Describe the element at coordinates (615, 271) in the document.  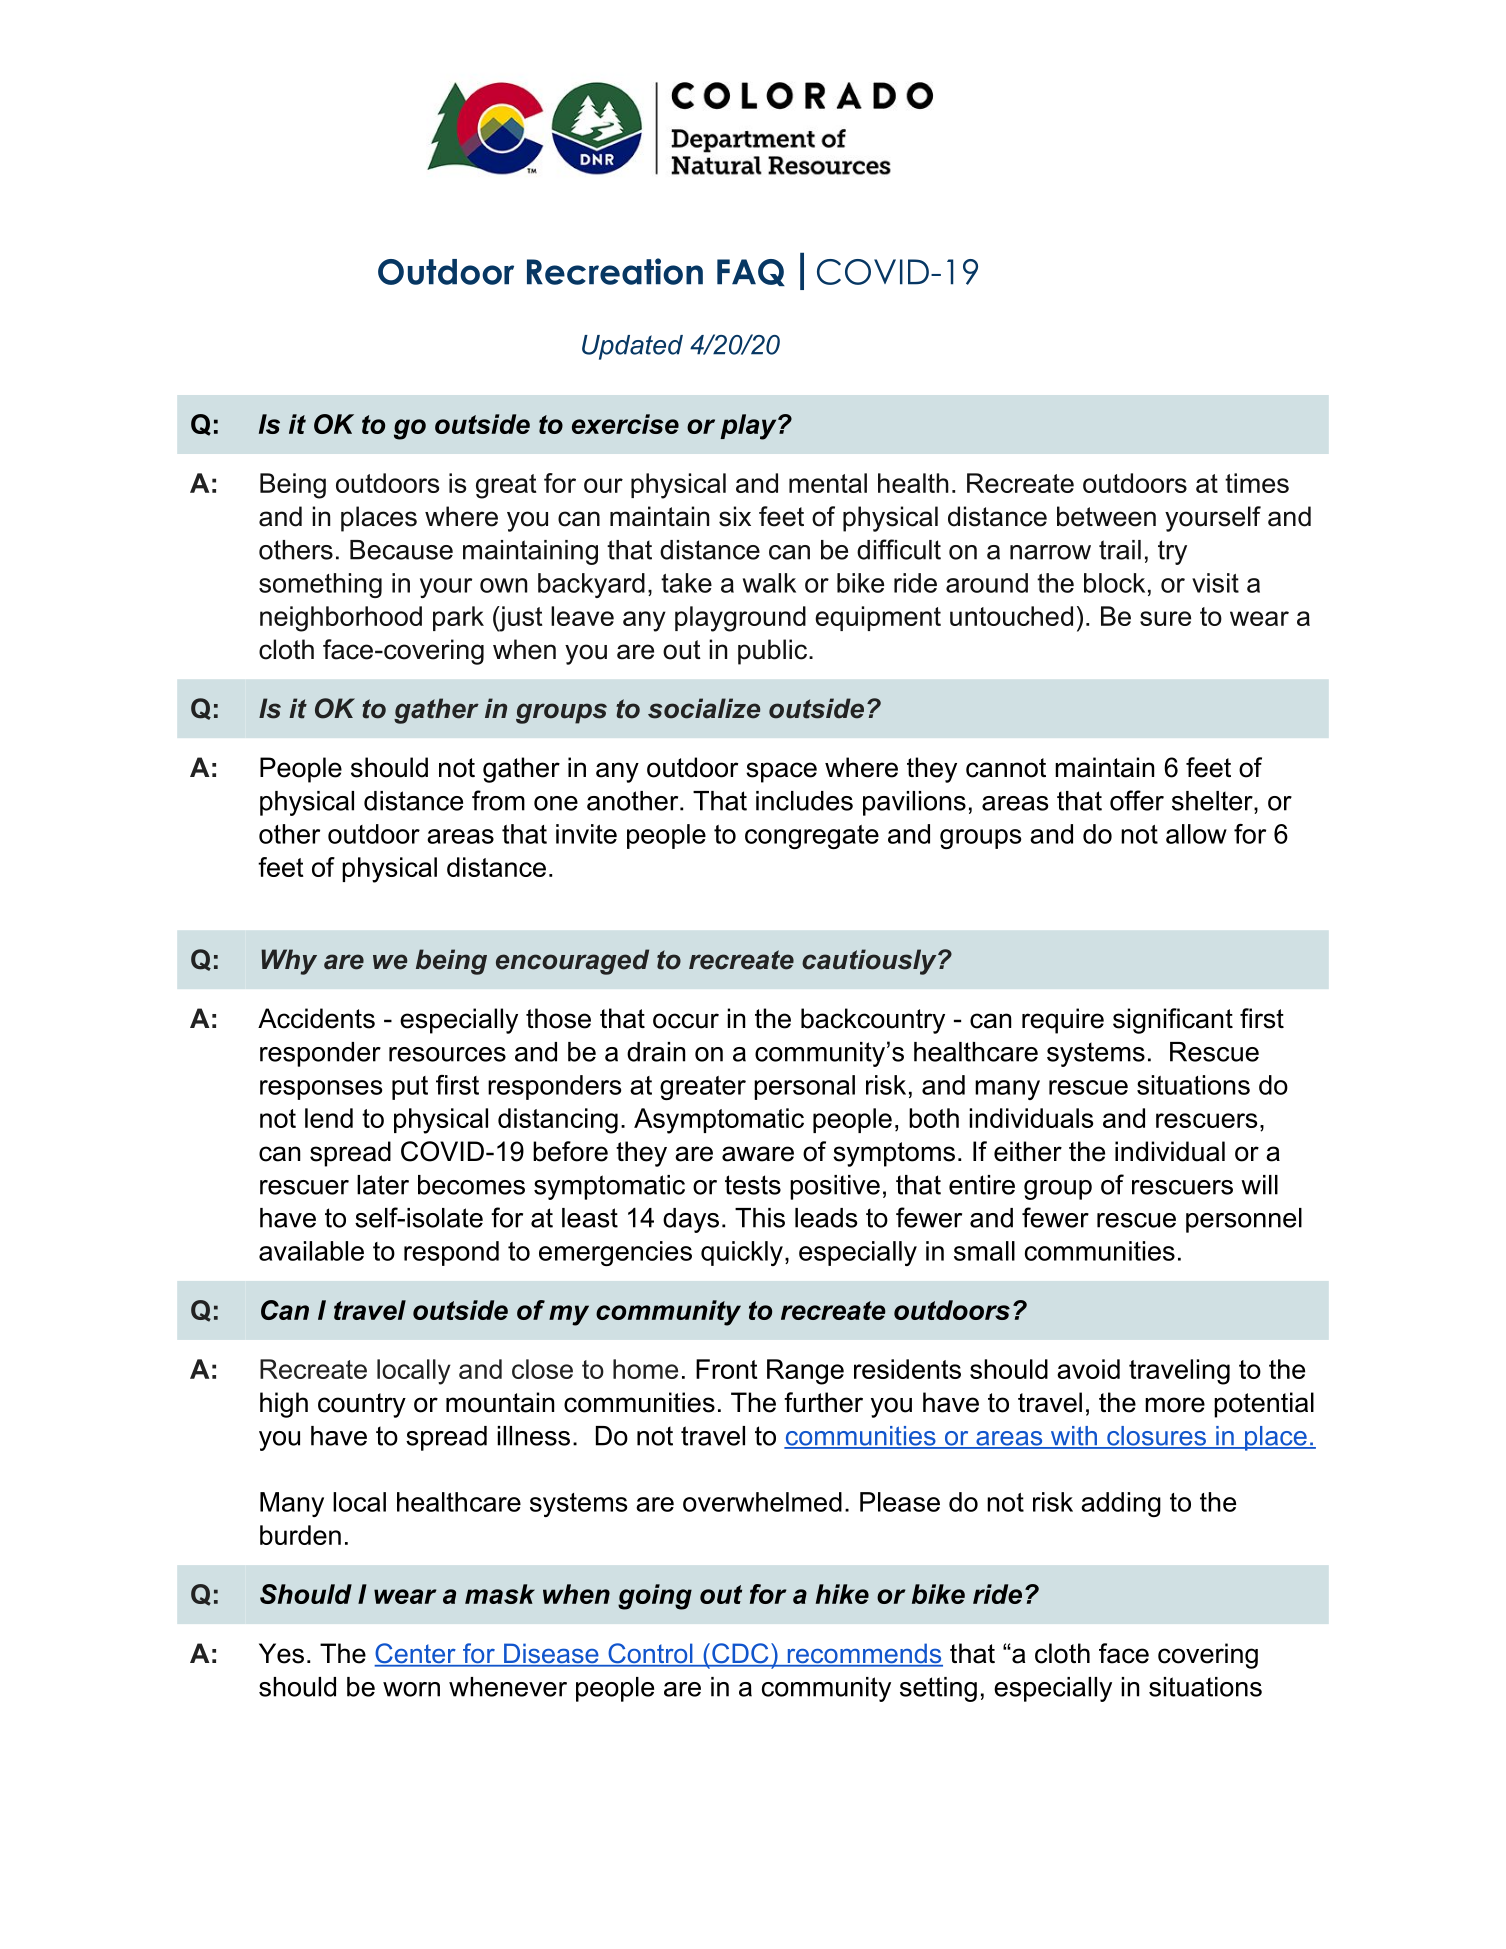
I see `Recreation` at that location.
